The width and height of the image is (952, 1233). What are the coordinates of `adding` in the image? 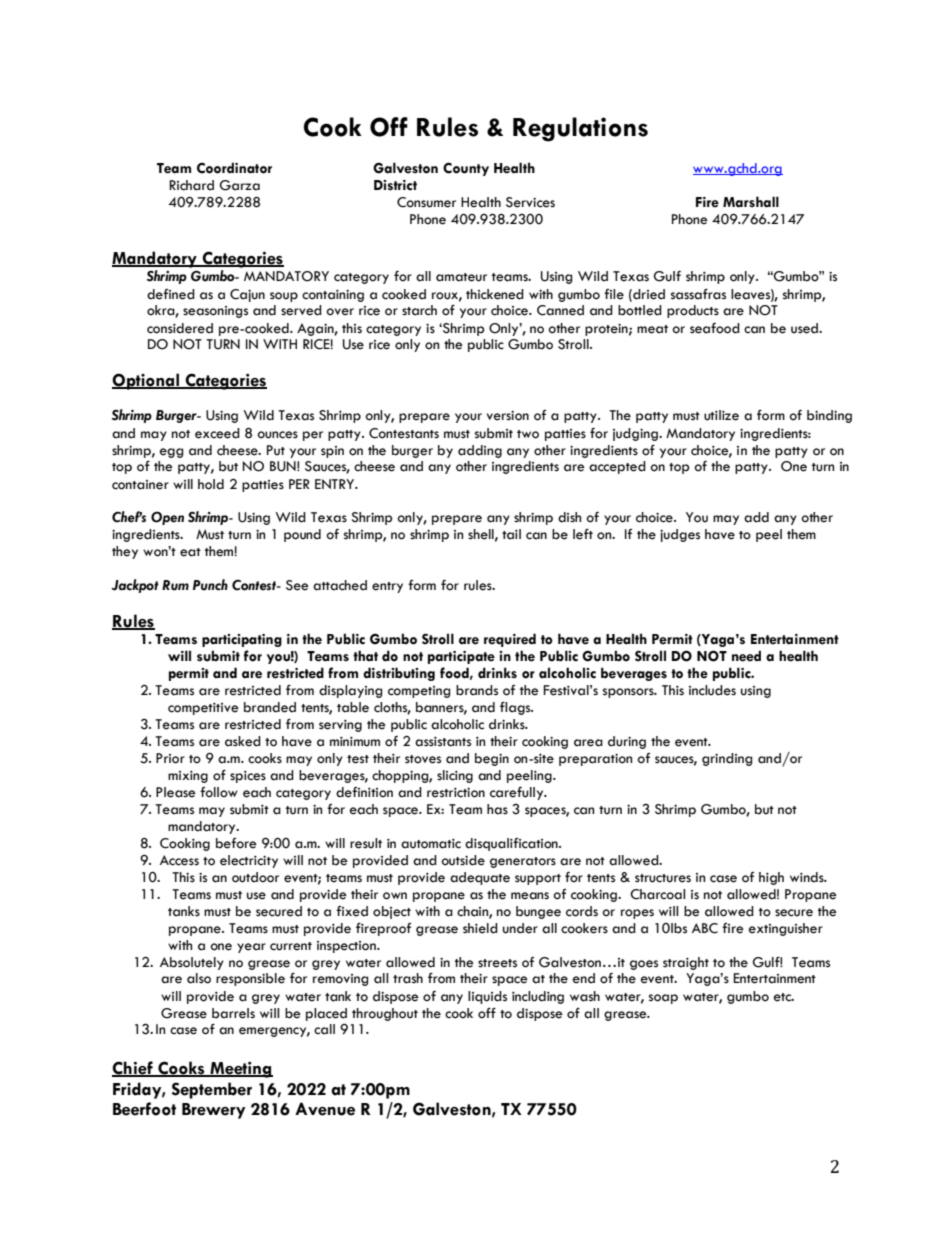 It's located at (480, 451).
